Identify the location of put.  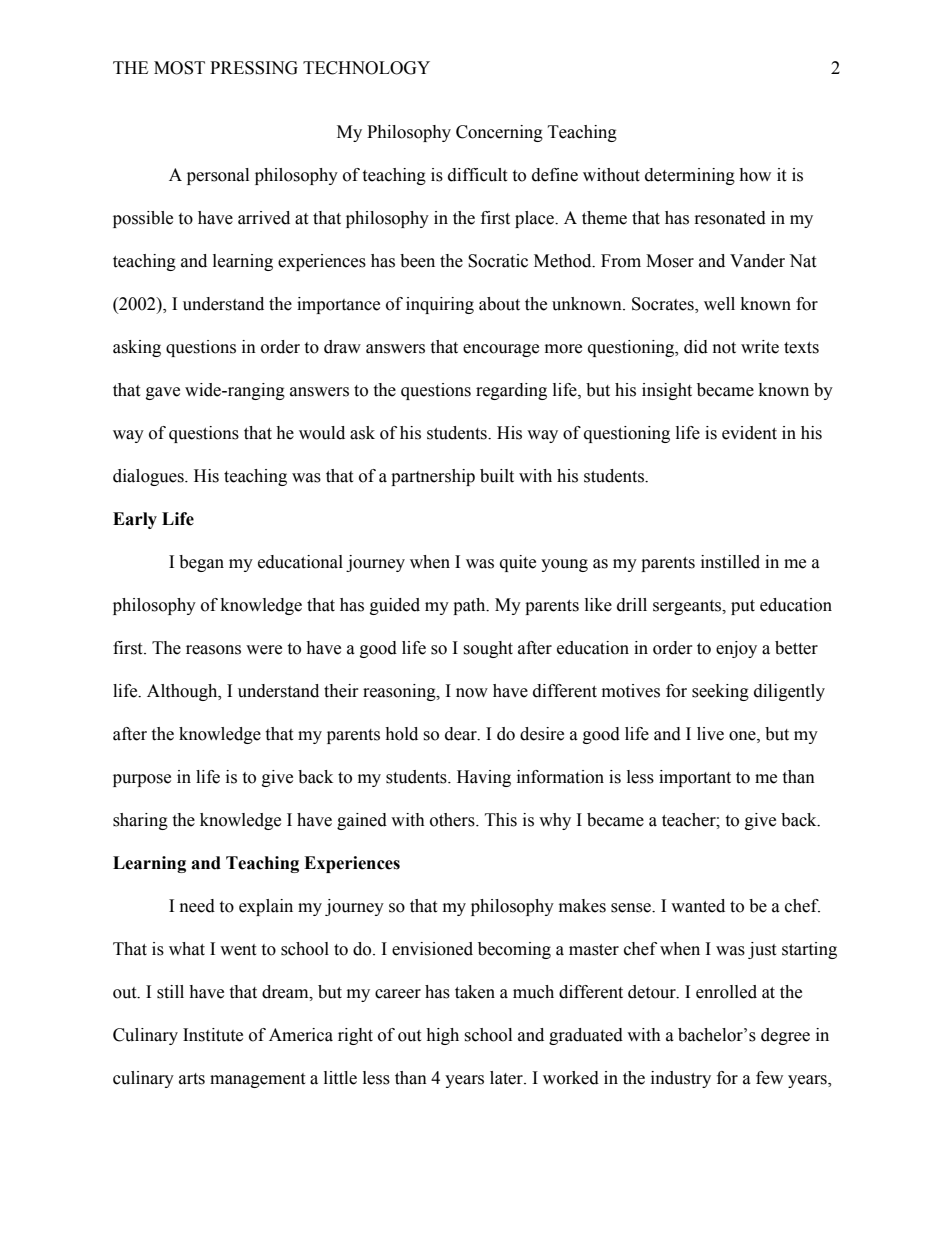
(743, 607).
